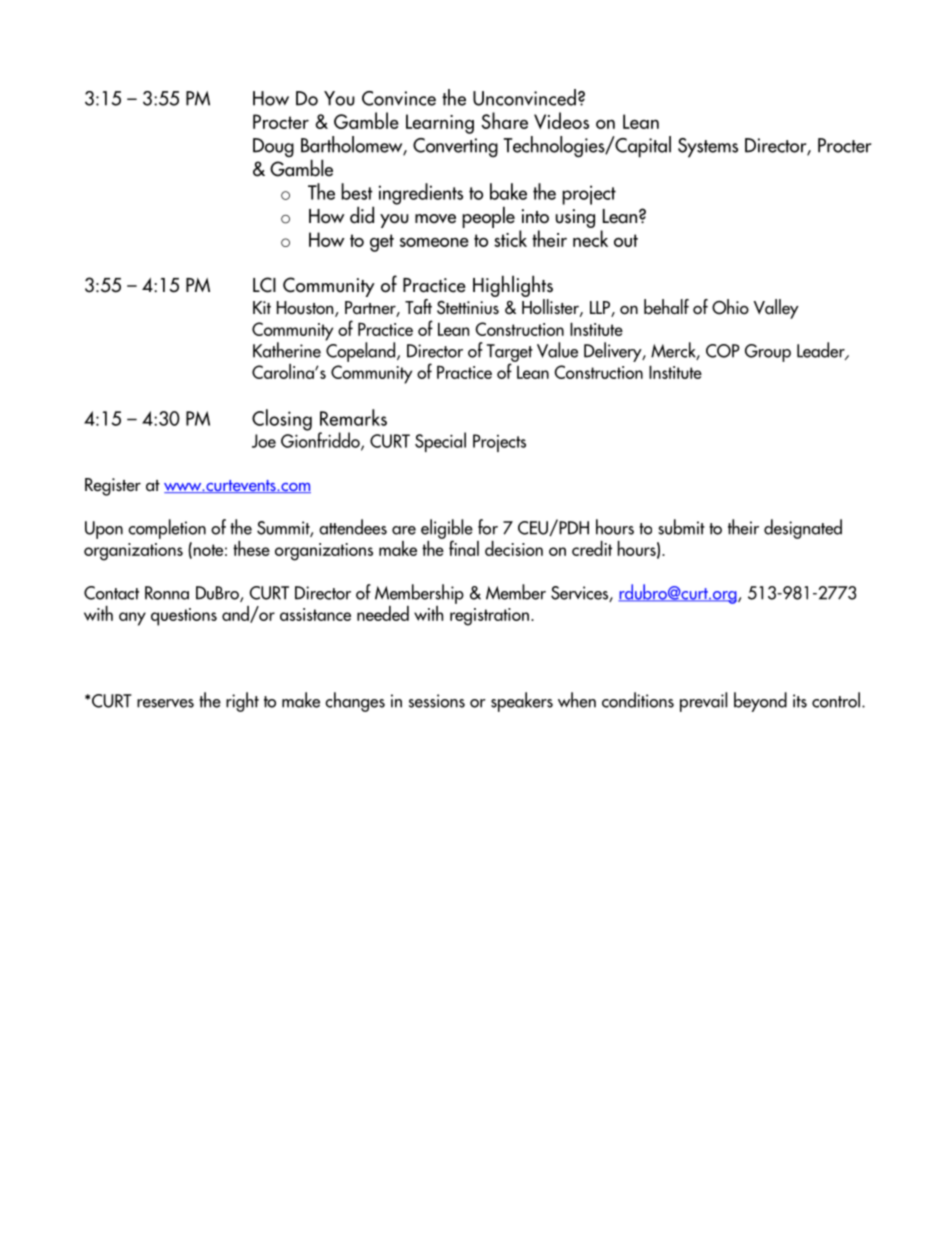 The image size is (952, 1233). I want to click on Highlights, so click(513, 286).
